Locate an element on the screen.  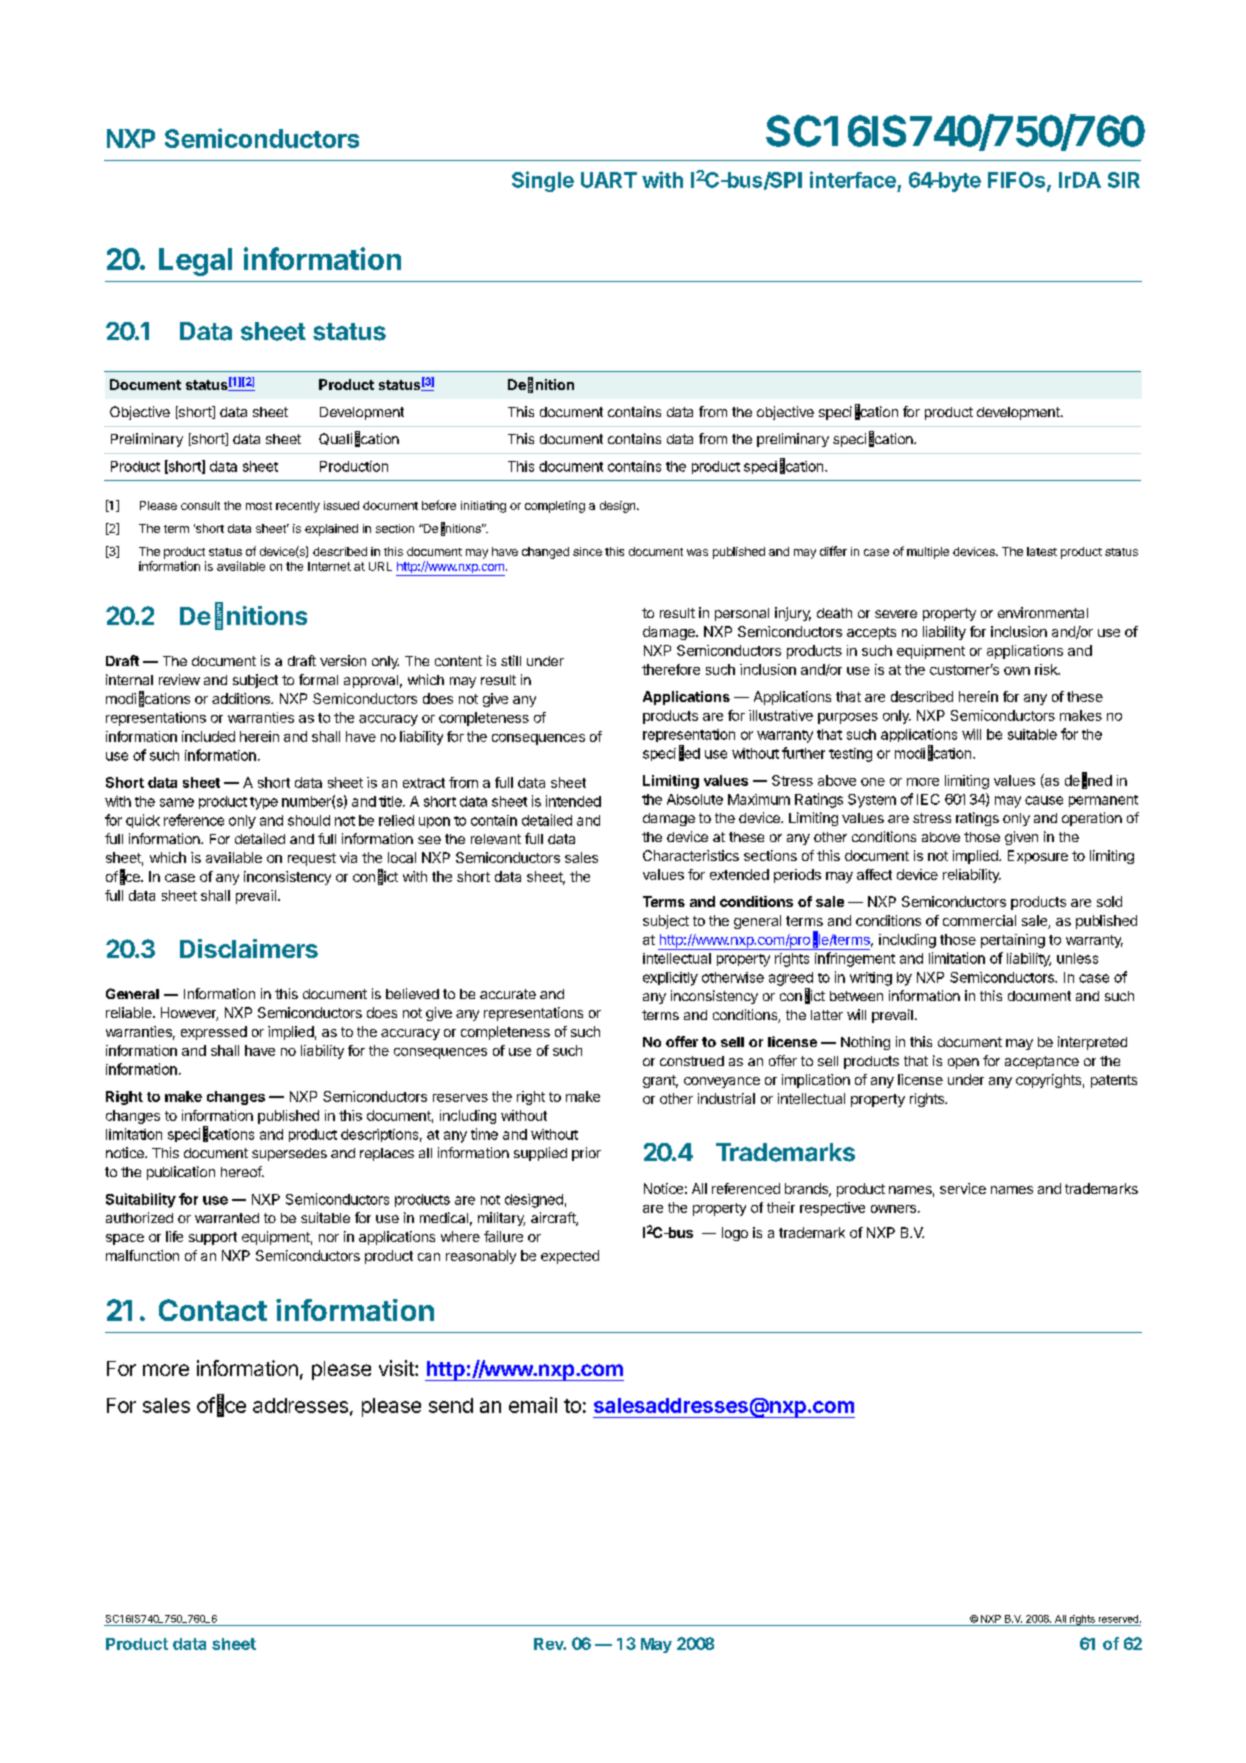
Contact is located at coordinates (213, 1310).
